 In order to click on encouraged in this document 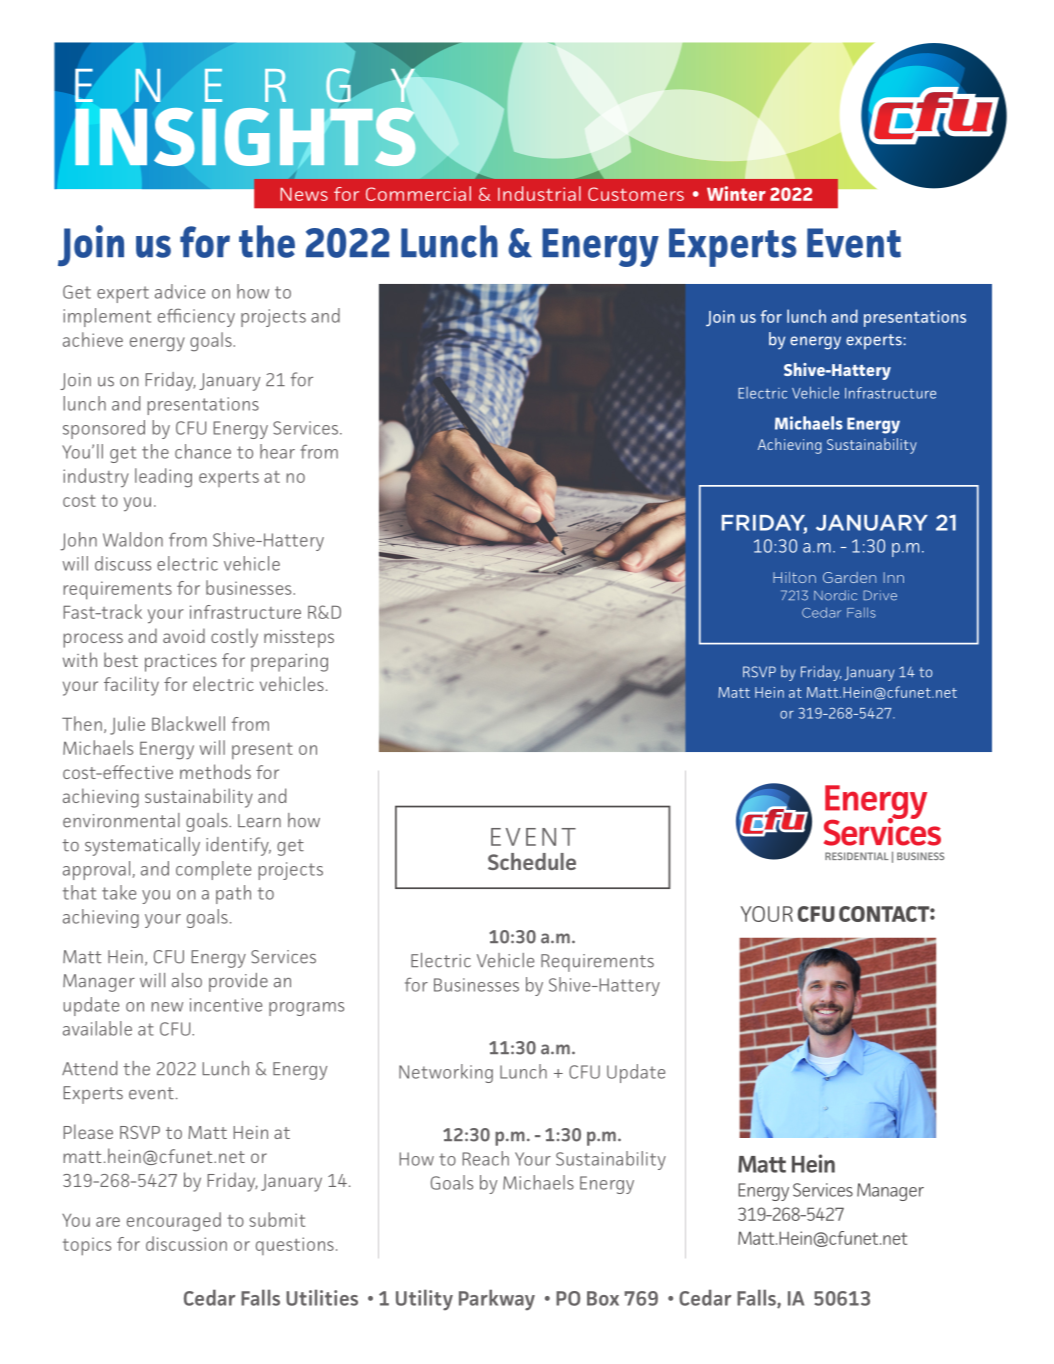, I will do `click(174, 1222)`.
